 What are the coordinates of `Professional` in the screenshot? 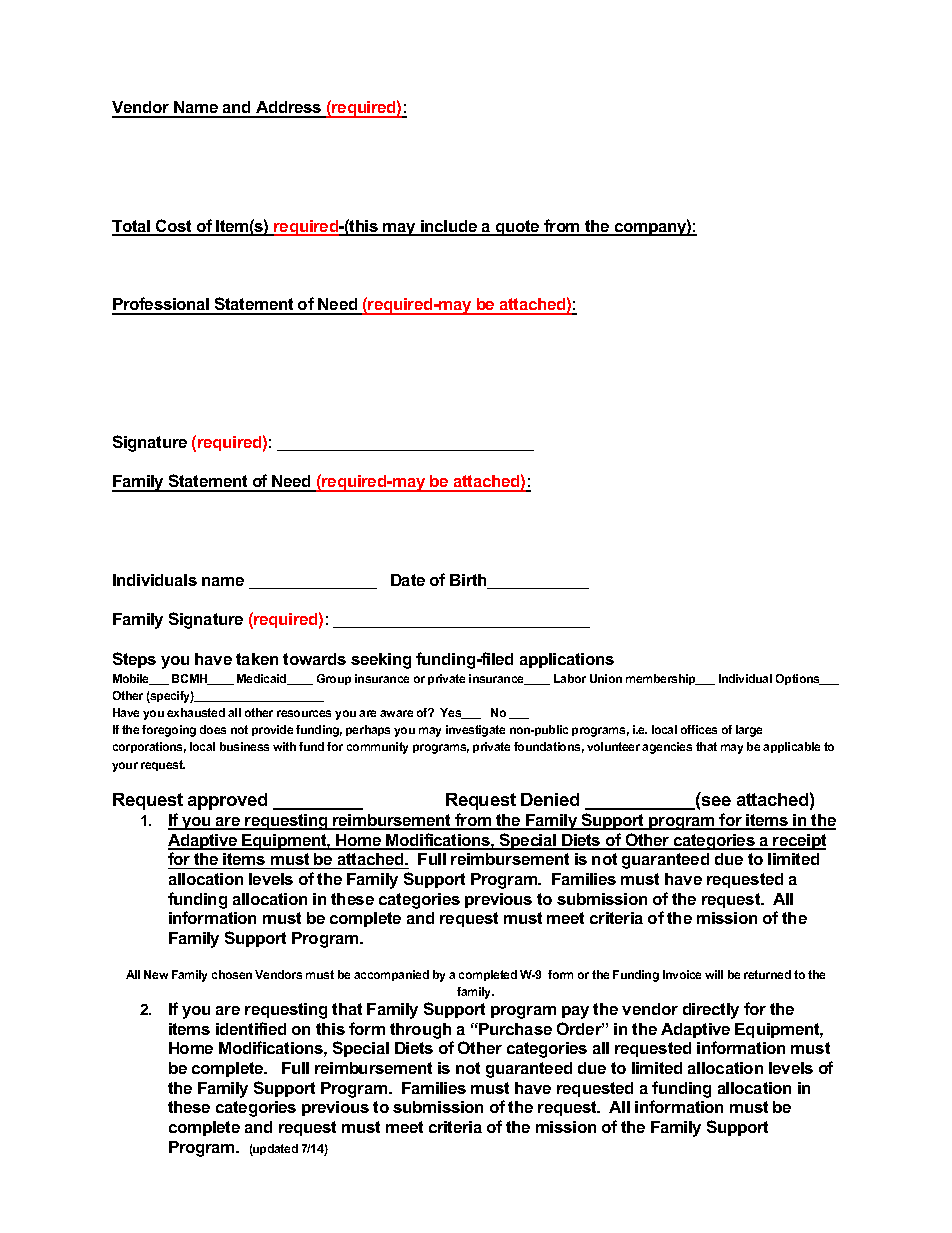 It's located at (162, 305).
